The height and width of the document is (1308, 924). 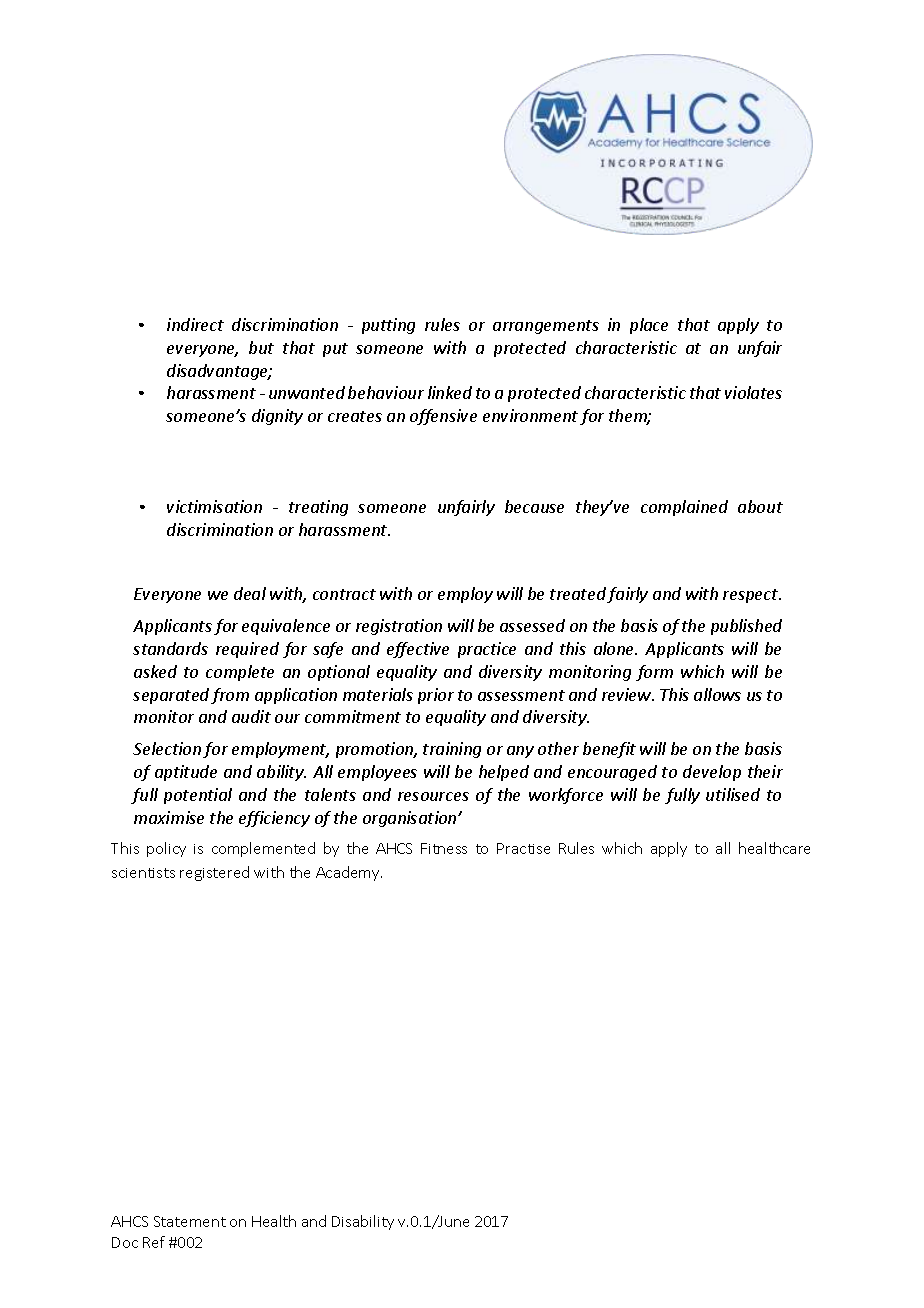 I want to click on potential, so click(x=198, y=796).
